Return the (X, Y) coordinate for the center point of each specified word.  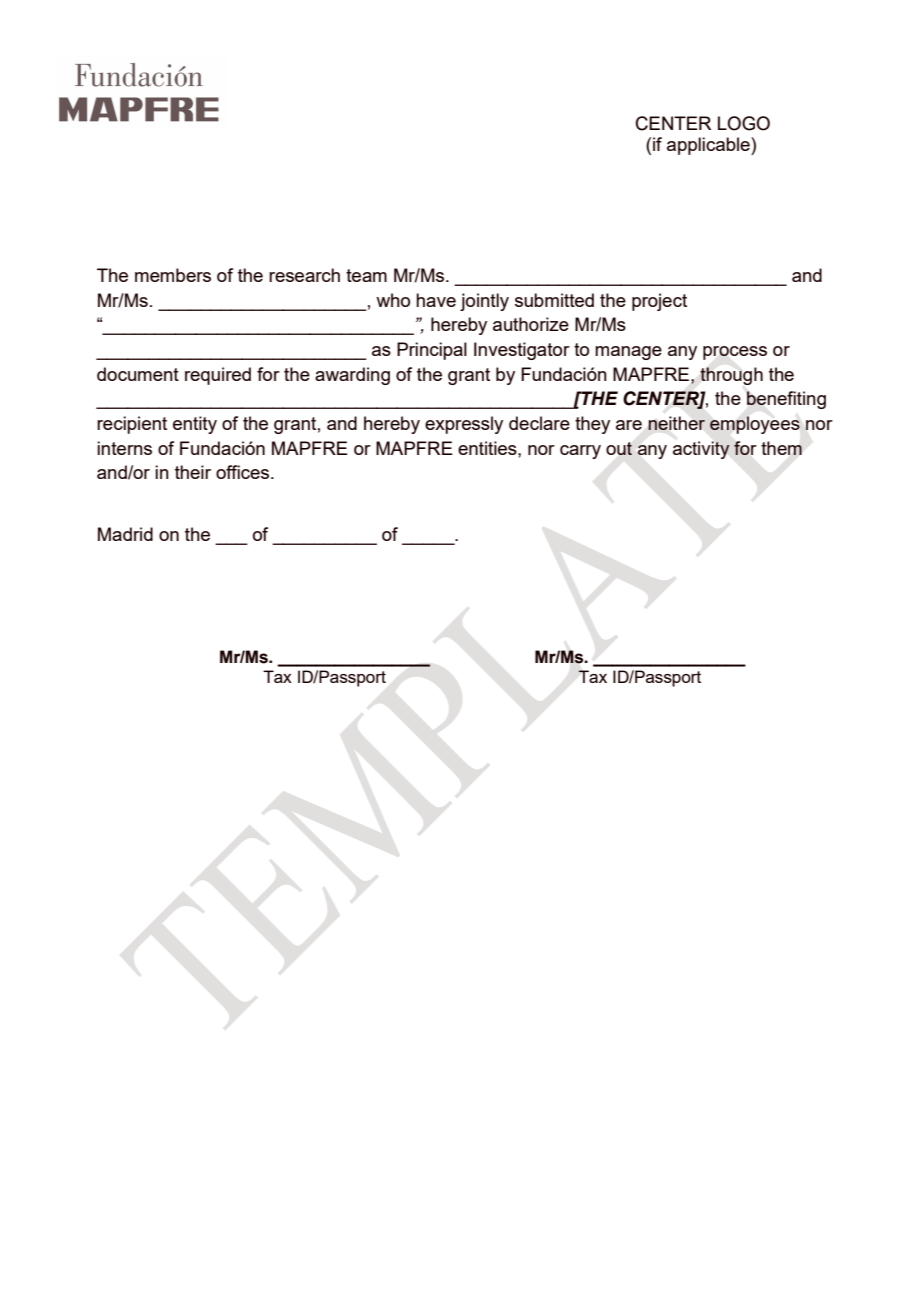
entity (195, 425)
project (659, 302)
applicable (709, 146)
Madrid (125, 534)
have (436, 300)
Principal (432, 351)
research (304, 275)
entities (488, 448)
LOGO (744, 123)
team (366, 275)
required (218, 376)
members (173, 275)
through (731, 376)
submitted (554, 300)
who (393, 300)
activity (701, 450)
